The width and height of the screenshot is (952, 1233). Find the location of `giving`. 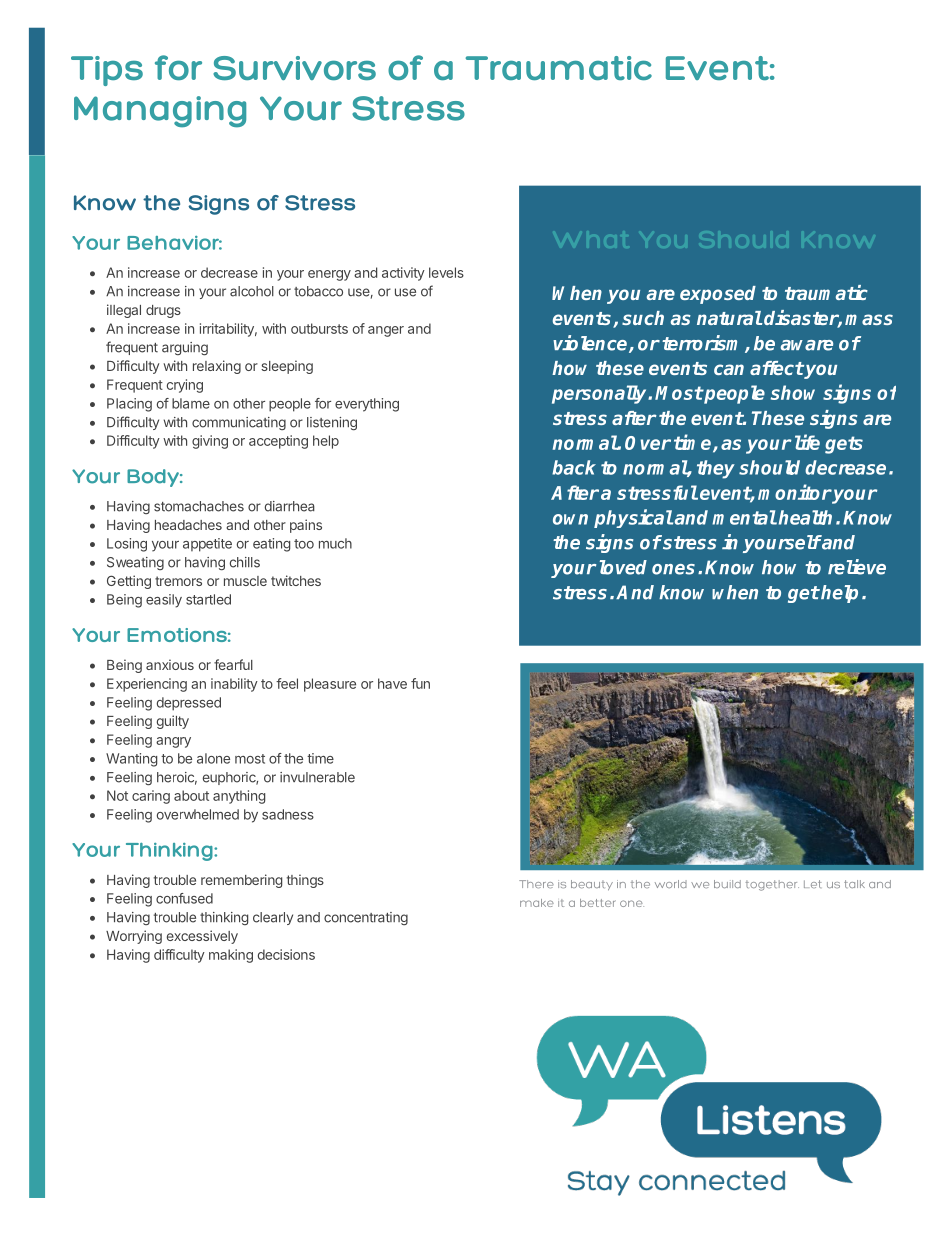

giving is located at coordinates (210, 442).
